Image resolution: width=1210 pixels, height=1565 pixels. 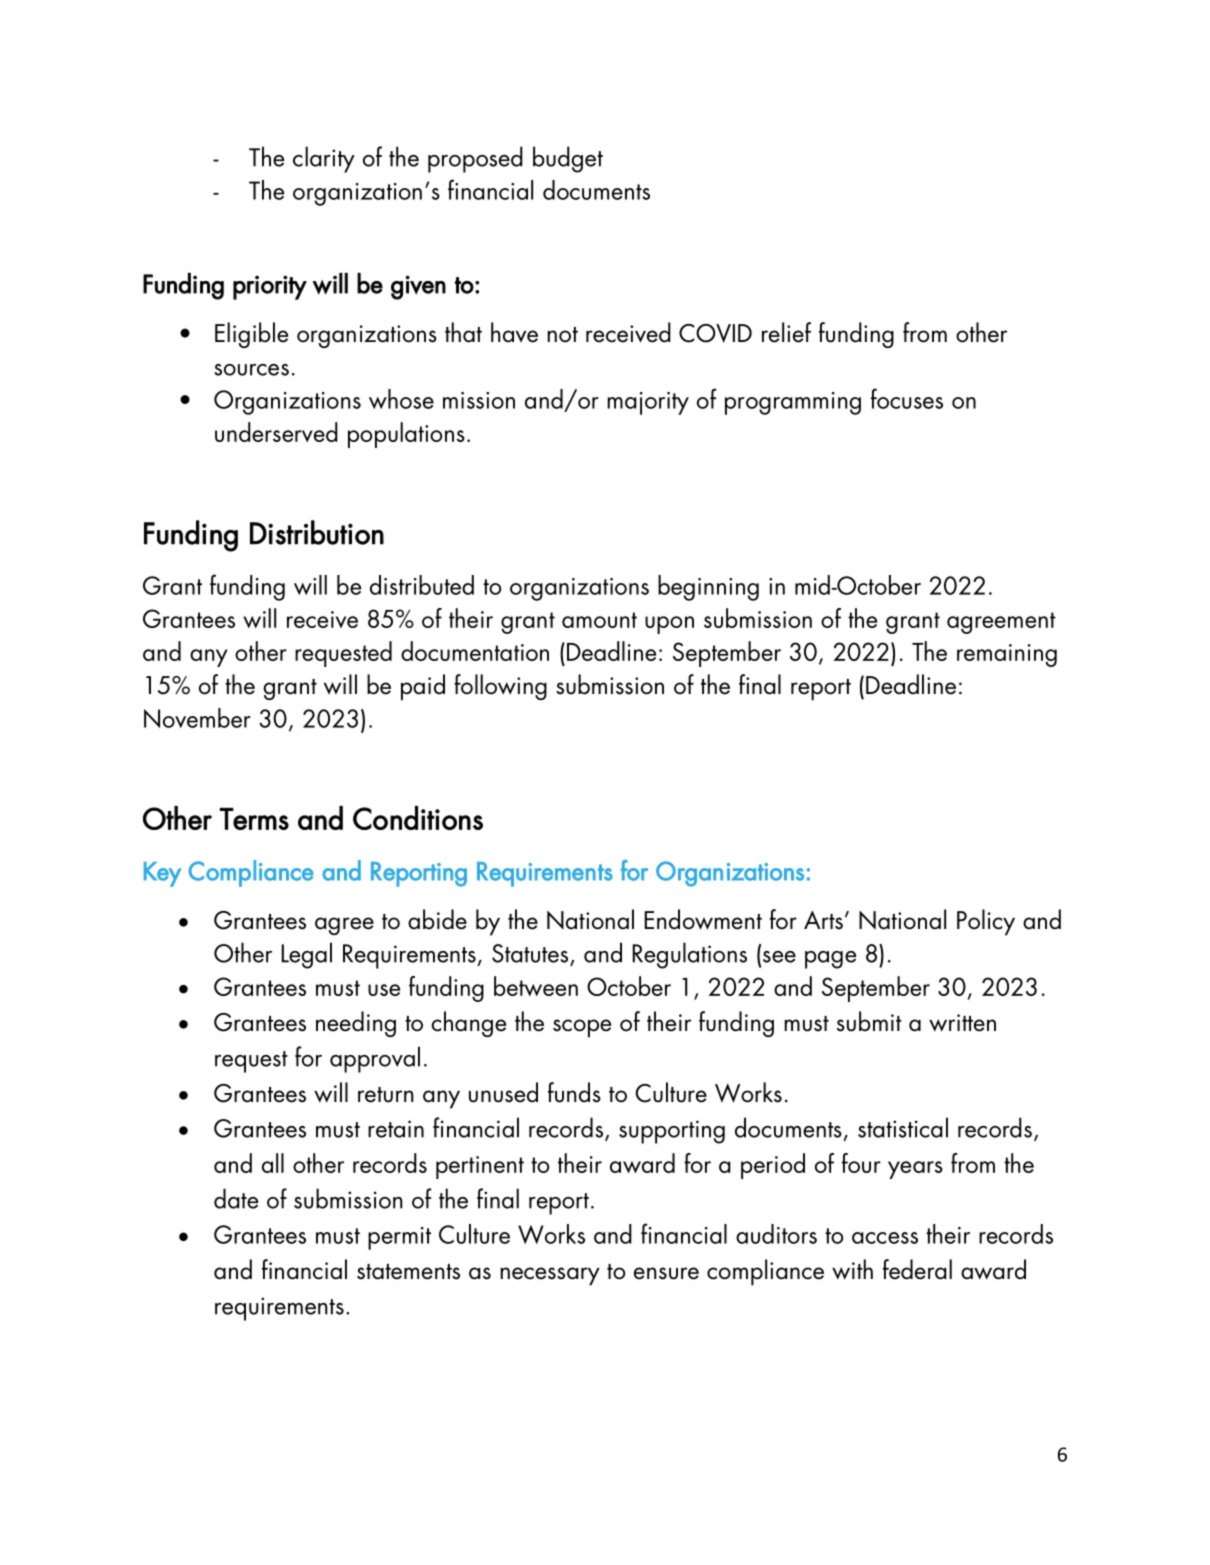 I want to click on Legal, so click(x=306, y=955).
